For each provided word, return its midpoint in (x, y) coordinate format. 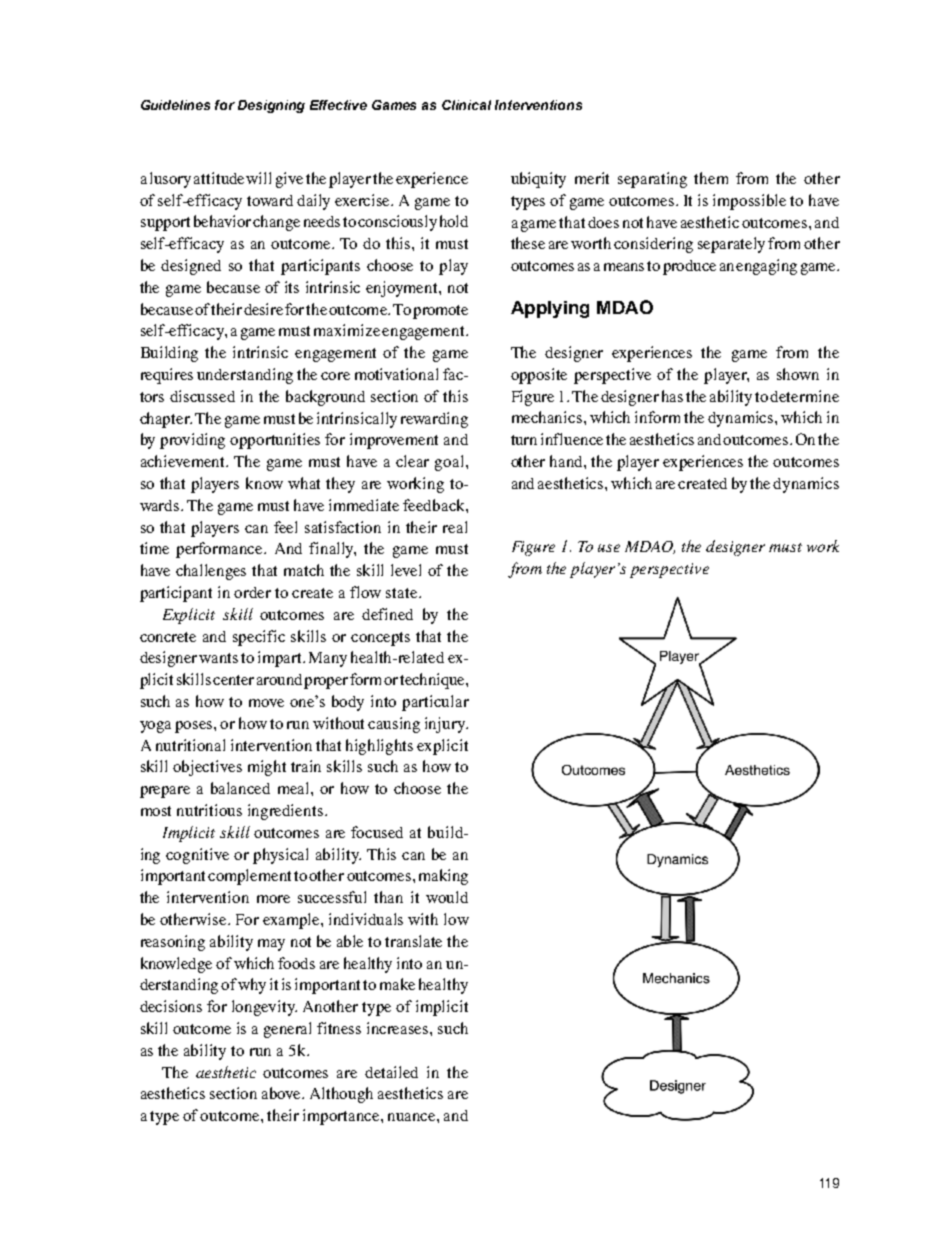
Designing (271, 106)
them (711, 178)
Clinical (466, 105)
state (403, 593)
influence (572, 439)
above (283, 1093)
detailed (391, 1072)
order (252, 592)
